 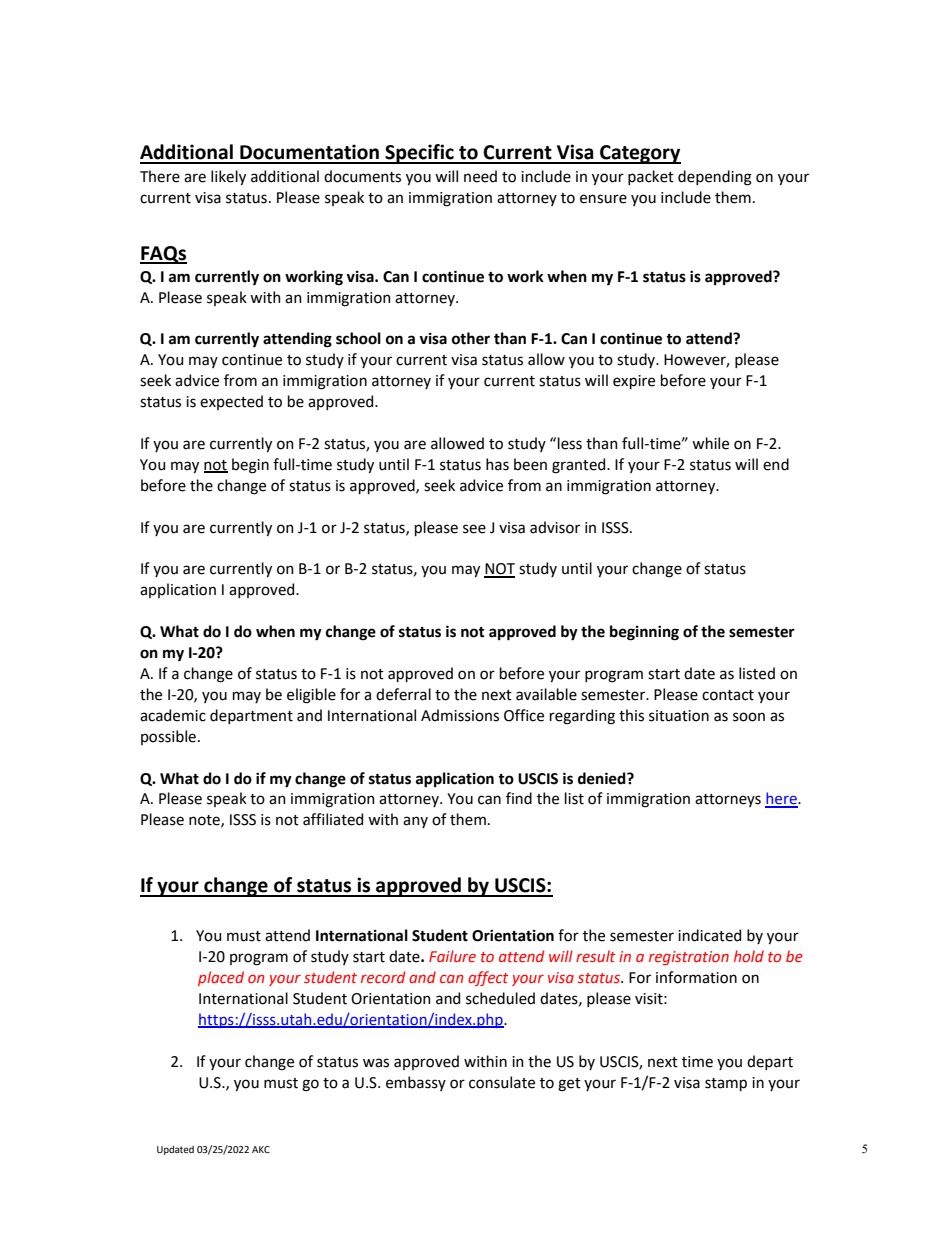 What do you see at coordinates (710, 443) in the screenshot?
I see `while` at bounding box center [710, 443].
